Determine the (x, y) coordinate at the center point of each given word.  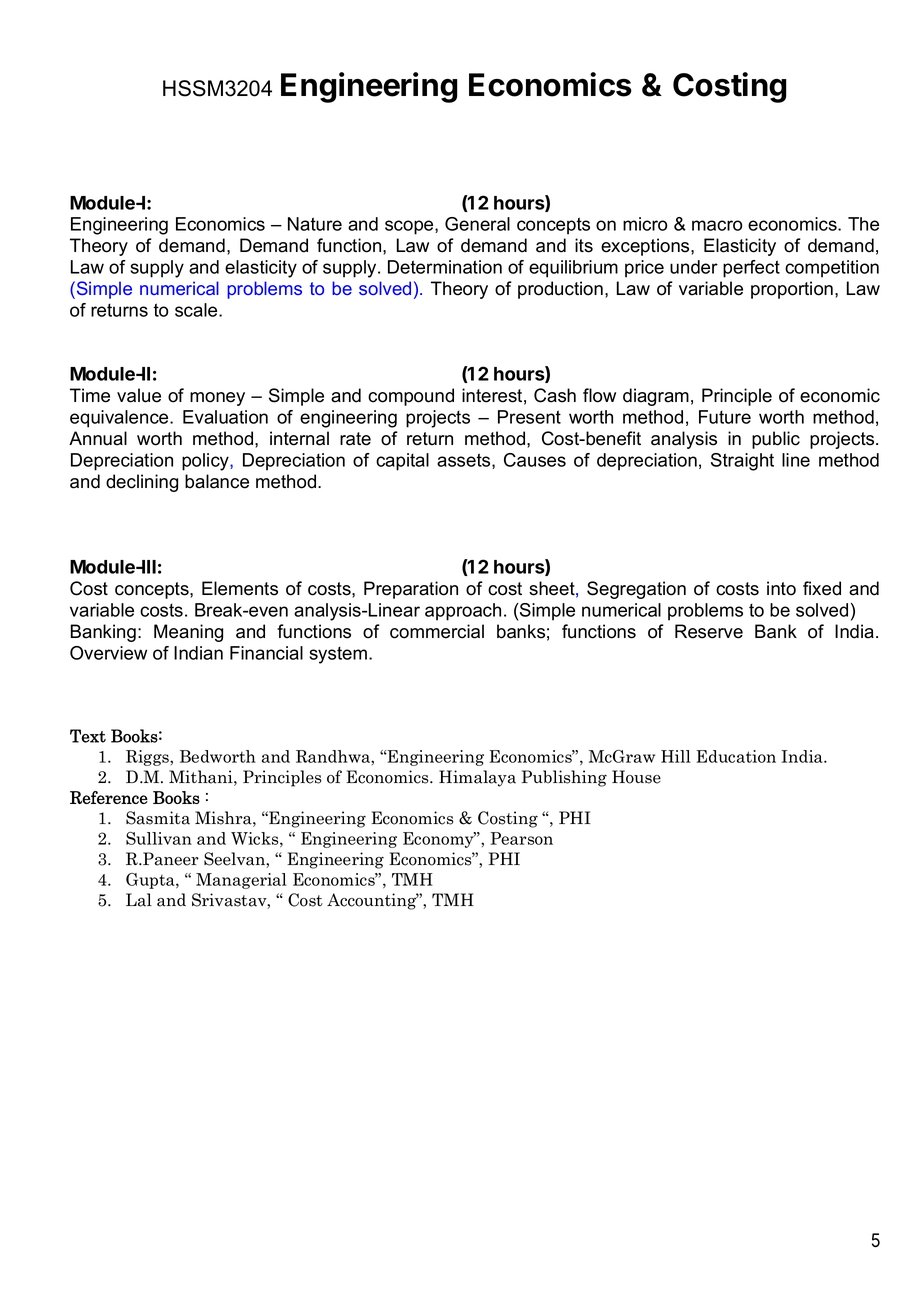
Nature (315, 224)
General (477, 224)
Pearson (521, 838)
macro (717, 225)
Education (736, 756)
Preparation (411, 590)
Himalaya (477, 778)
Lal (139, 900)
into (781, 588)
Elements (240, 588)
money (217, 399)
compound (411, 397)
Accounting (373, 901)
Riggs (148, 758)
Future (725, 417)
